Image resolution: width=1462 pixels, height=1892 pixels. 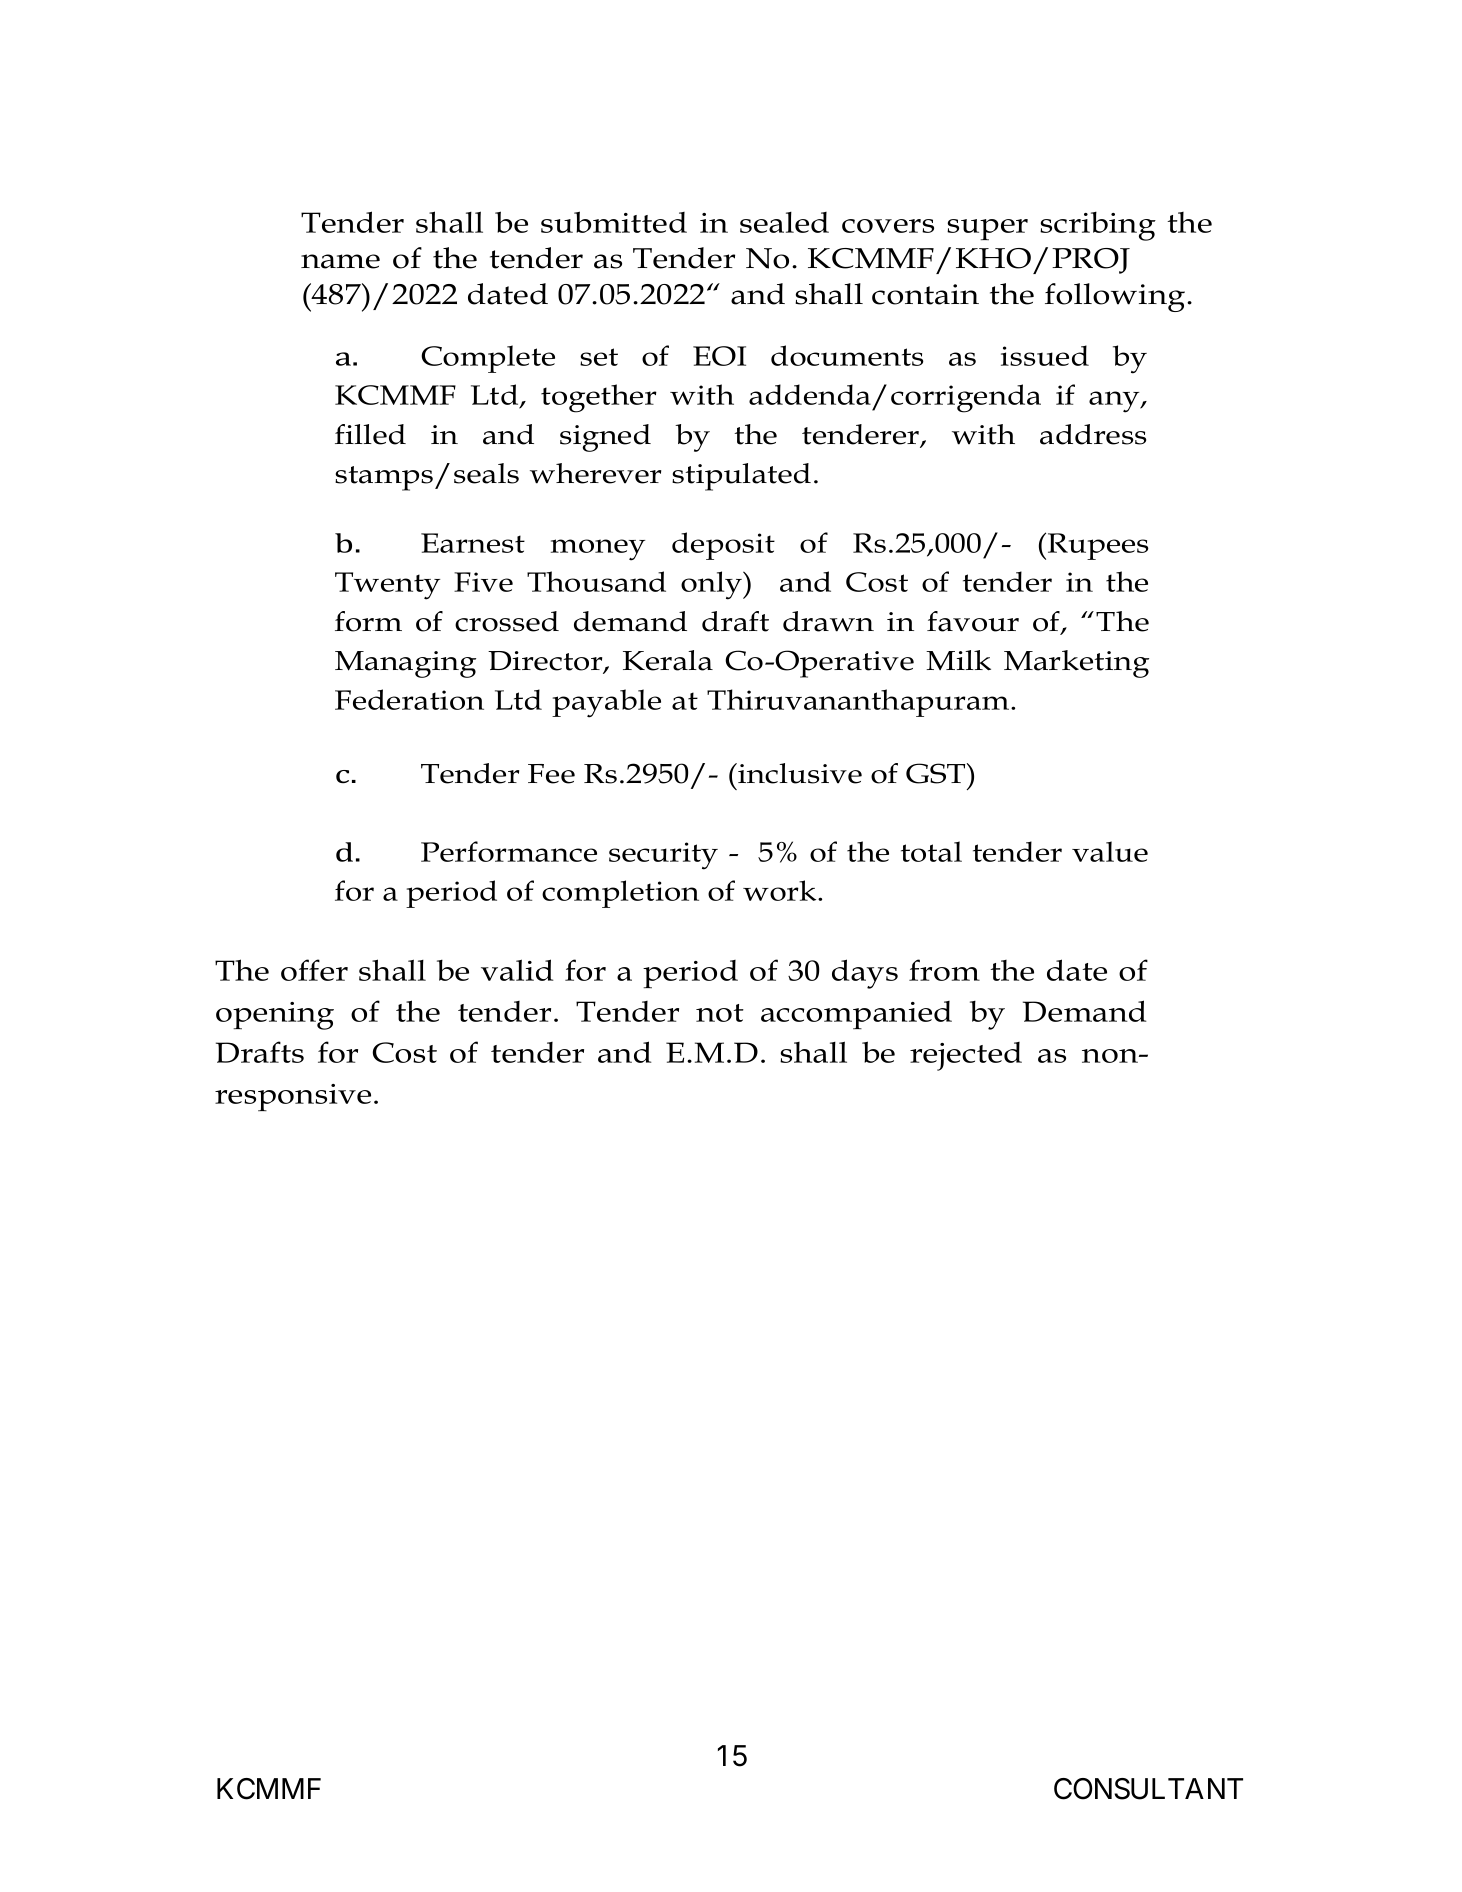 I want to click on security, so click(x=663, y=856).
